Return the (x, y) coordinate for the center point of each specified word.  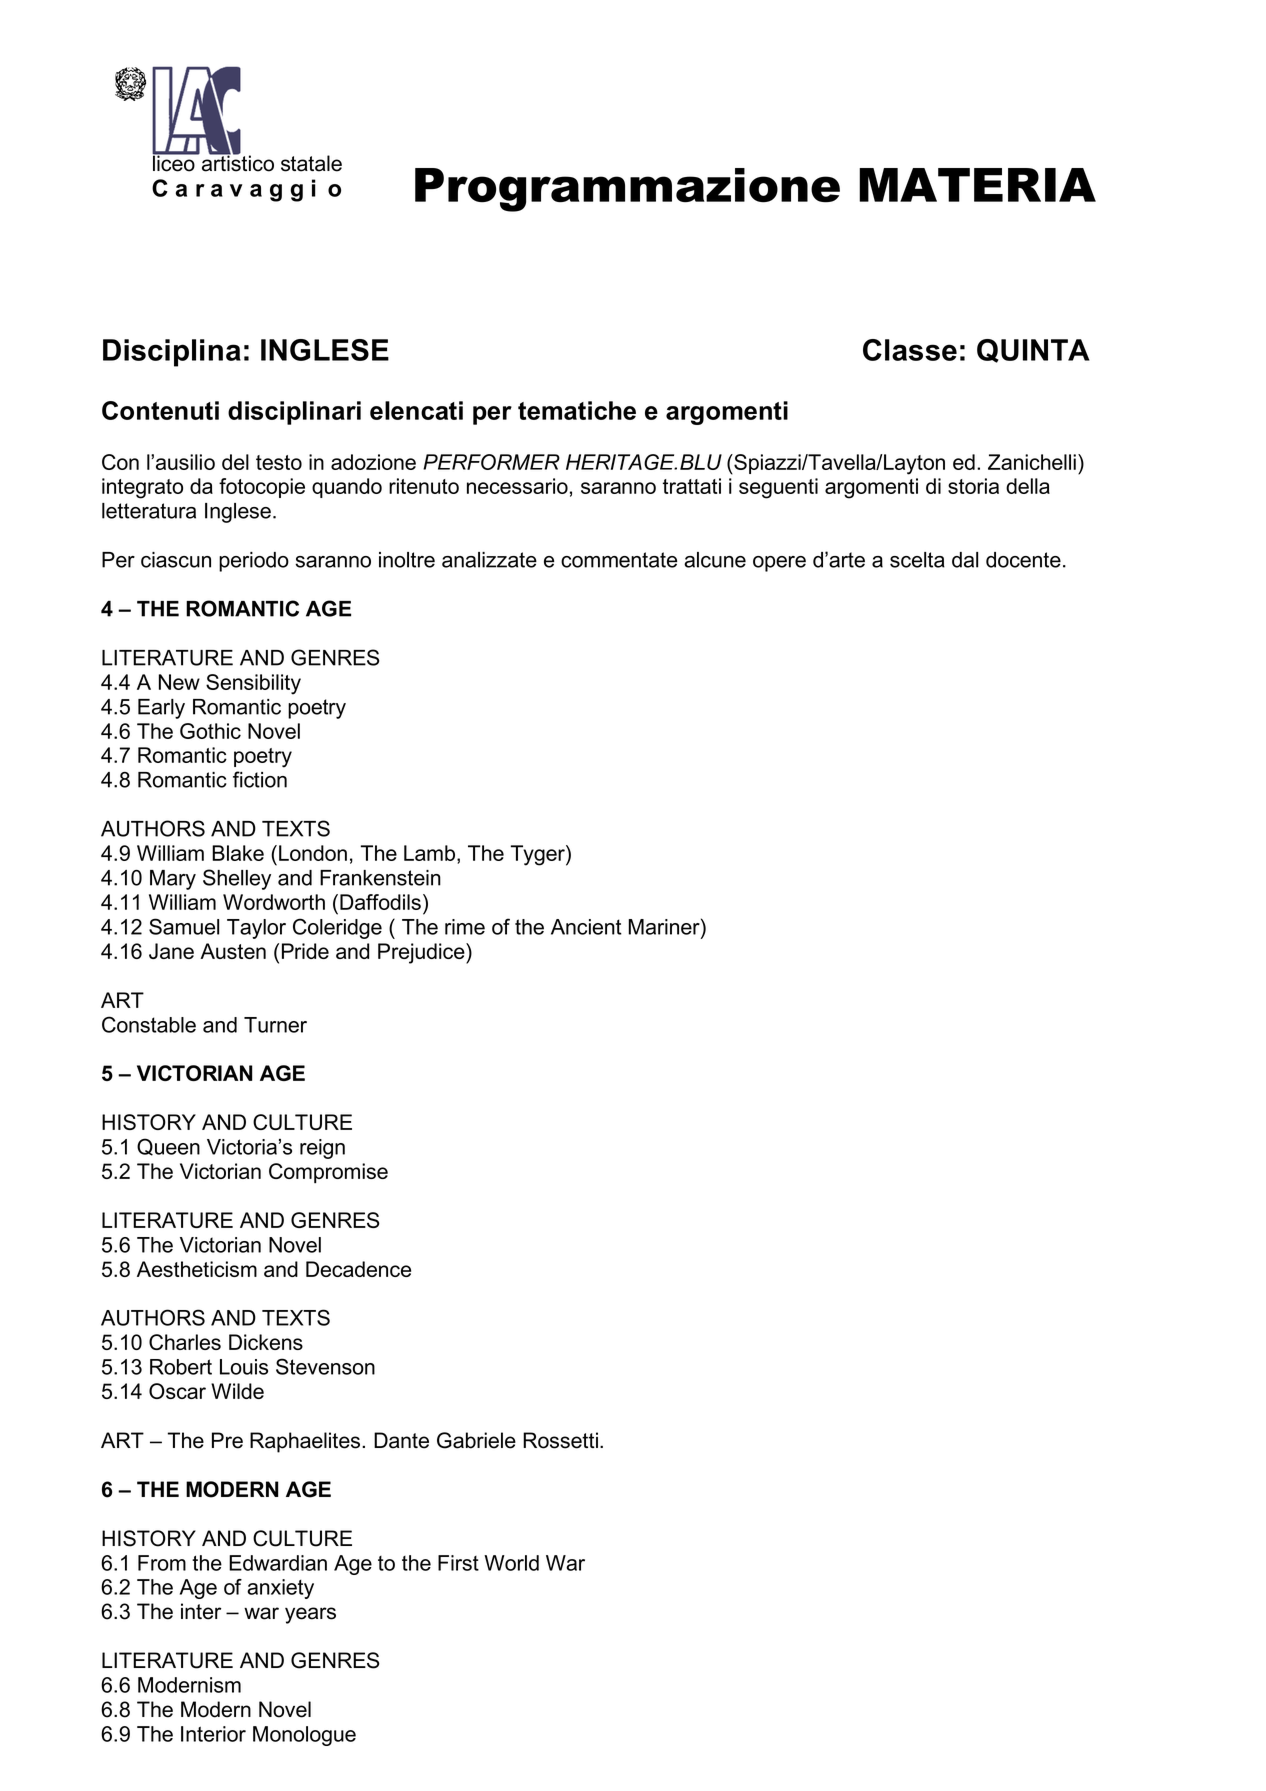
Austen (233, 951)
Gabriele (476, 1440)
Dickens (266, 1342)
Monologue (304, 1736)
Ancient (586, 927)
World (511, 1563)
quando (347, 488)
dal (965, 560)
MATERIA (977, 185)
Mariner (665, 926)
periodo (254, 562)
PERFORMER (491, 462)
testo (279, 462)
